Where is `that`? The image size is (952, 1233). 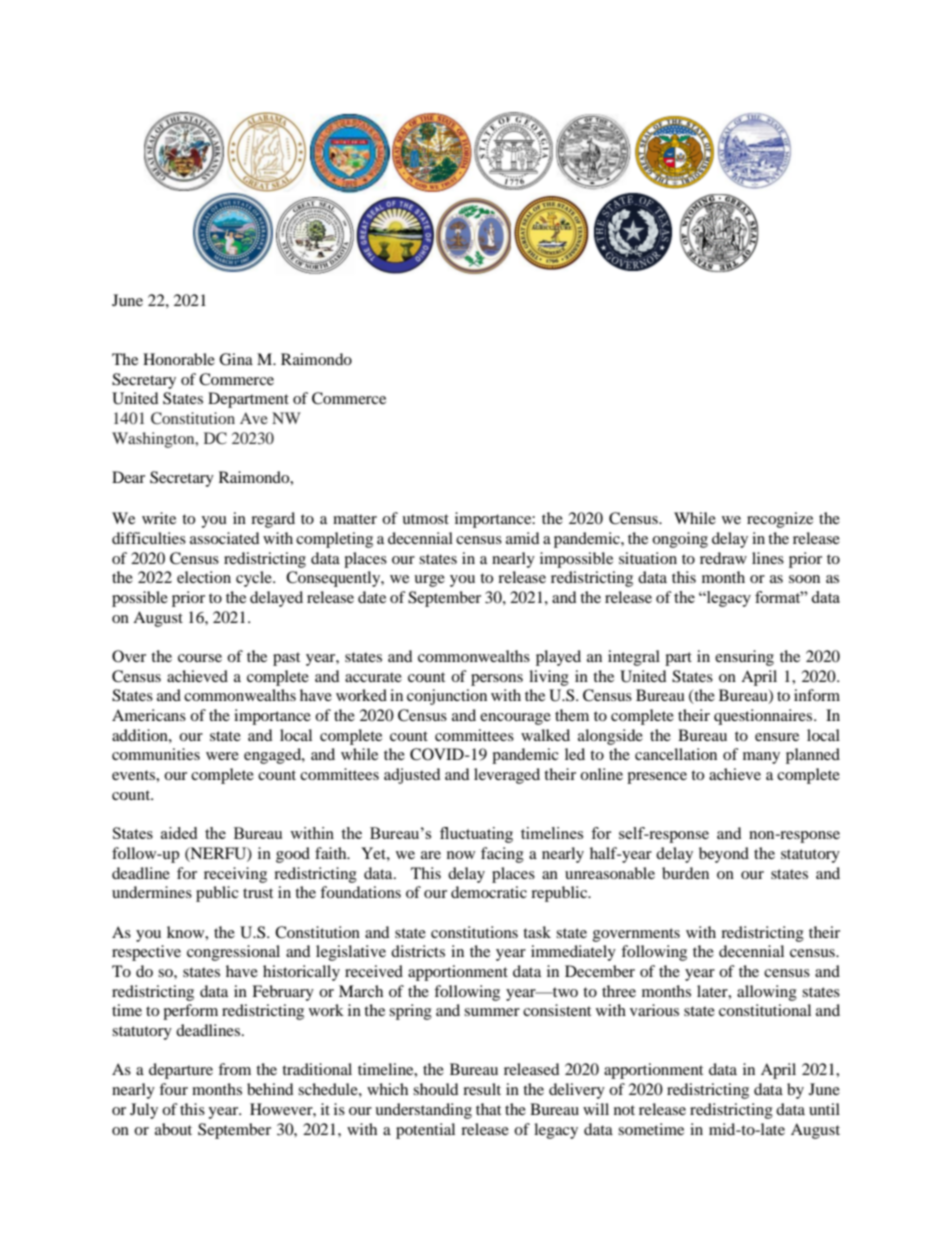
that is located at coordinates (488, 1109).
